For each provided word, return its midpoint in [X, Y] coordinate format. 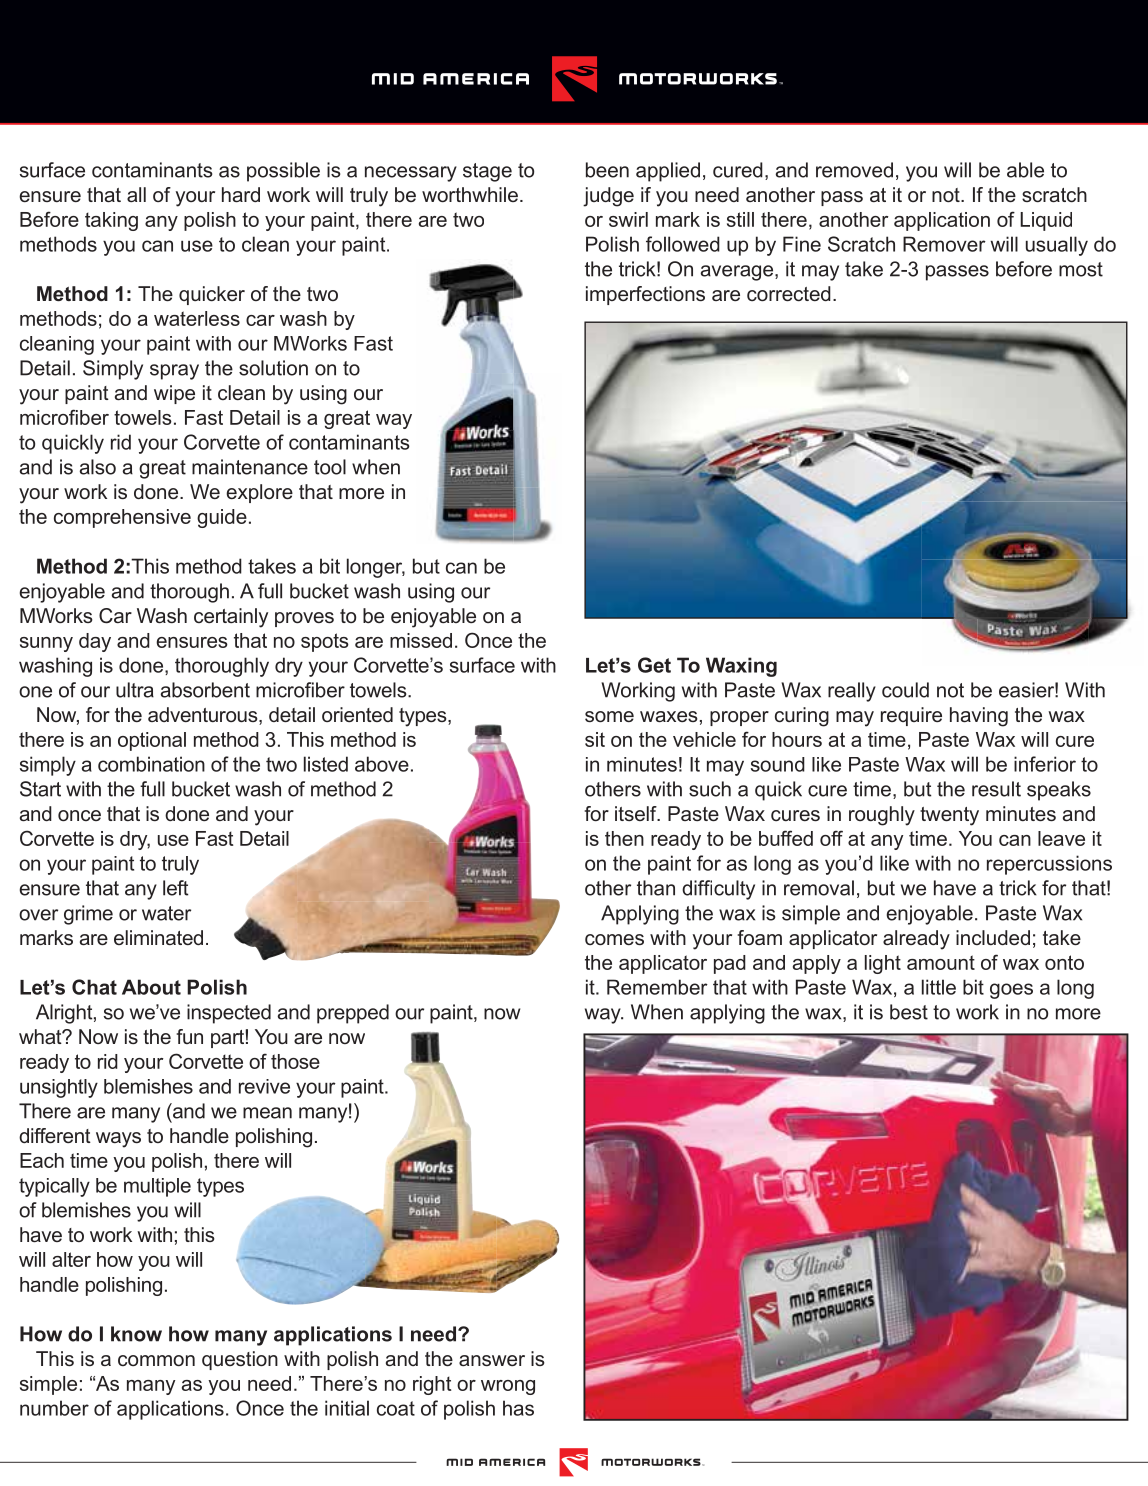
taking [111, 221]
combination [151, 764]
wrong [508, 1387]
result [996, 789]
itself [637, 813]
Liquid [1046, 221]
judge [608, 197]
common [156, 1360]
